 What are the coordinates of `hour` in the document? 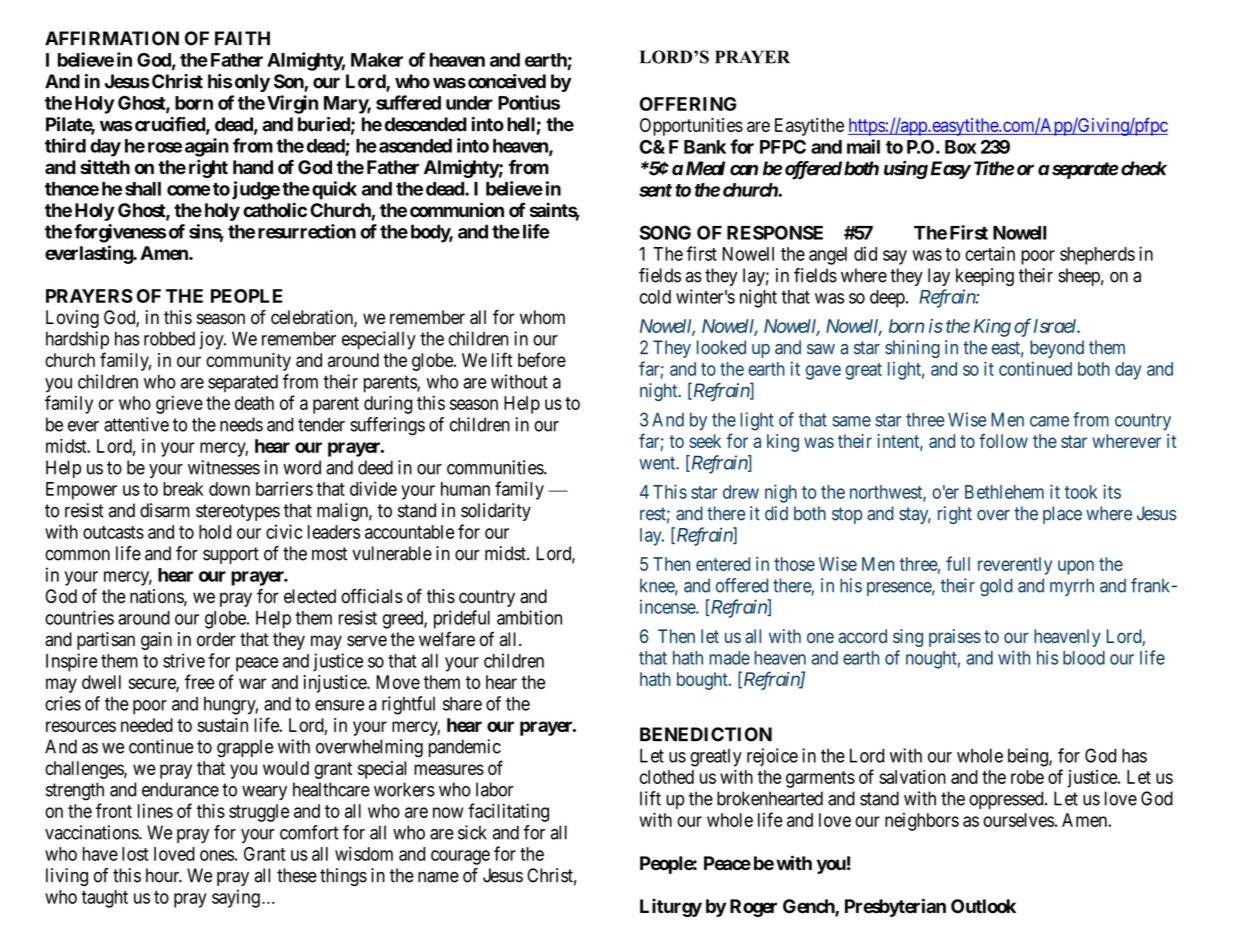 It's located at (164, 875).
